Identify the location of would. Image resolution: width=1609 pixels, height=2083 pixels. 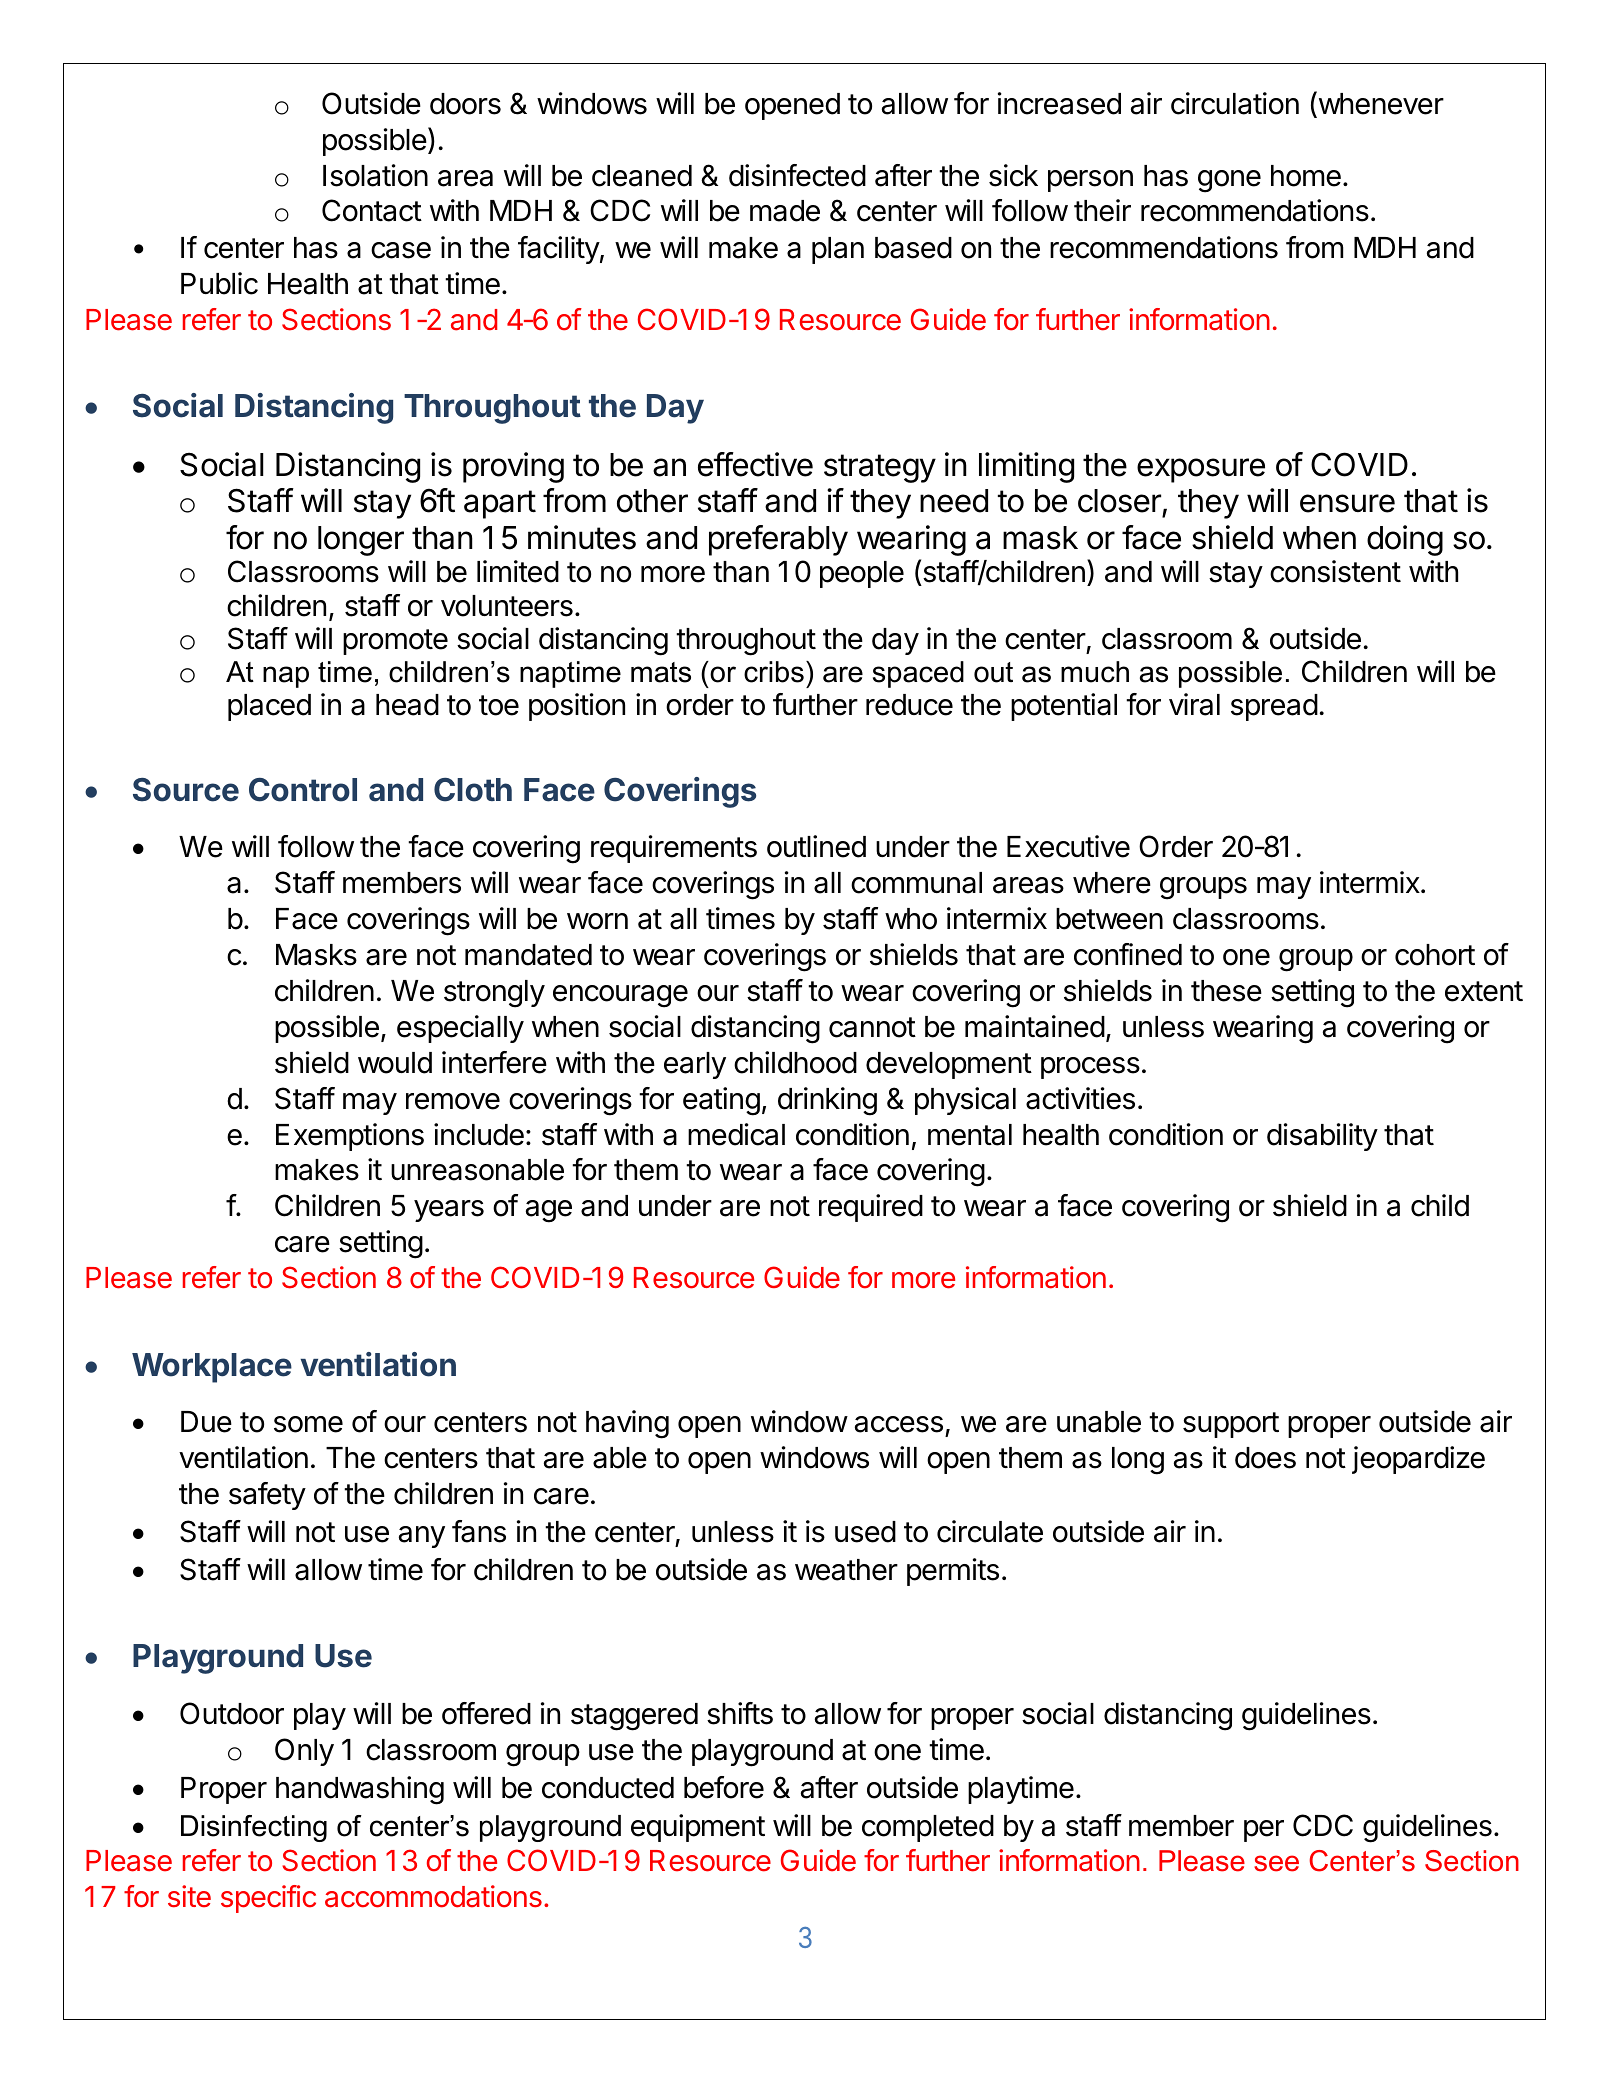
(395, 1063).
